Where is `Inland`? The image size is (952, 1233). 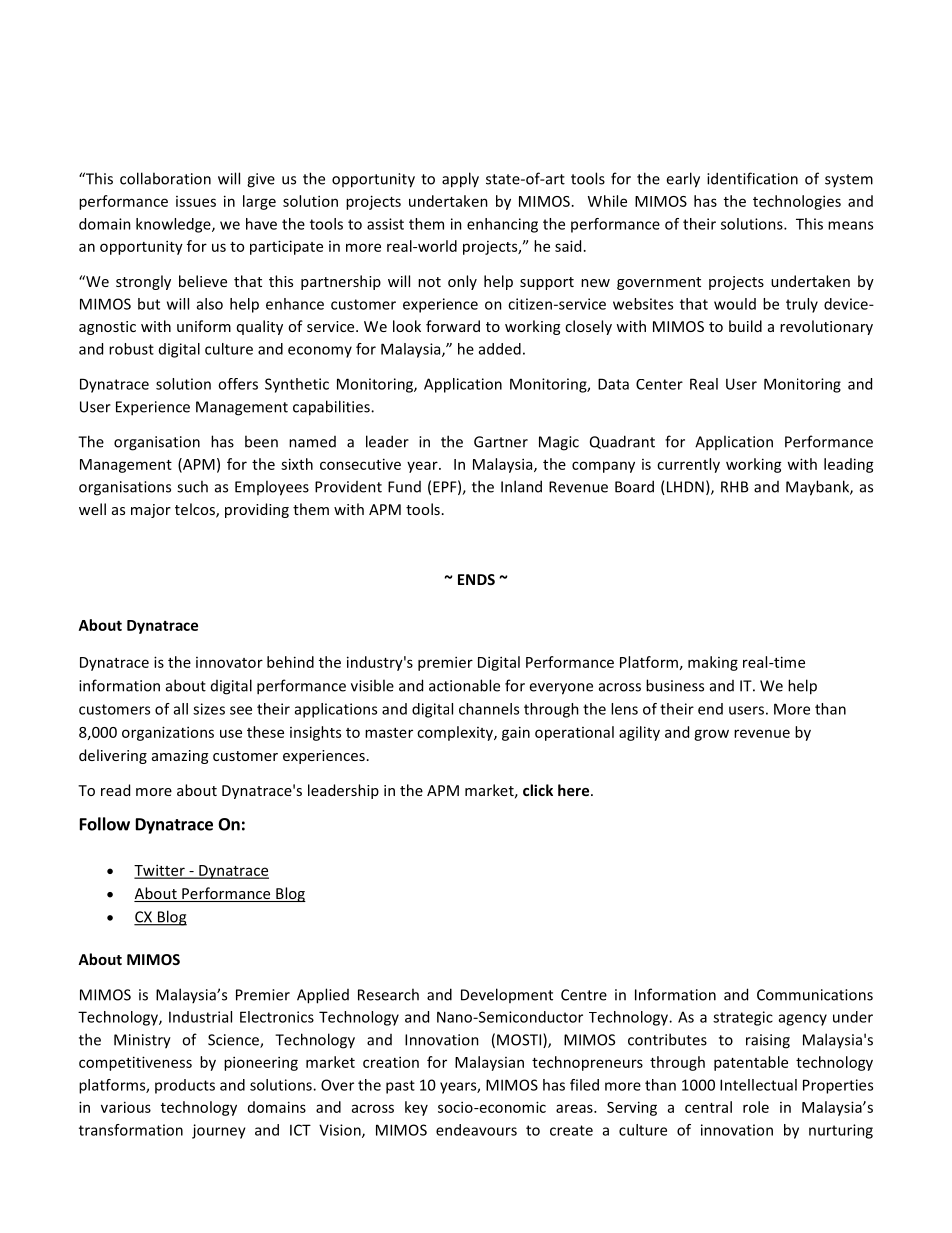 Inland is located at coordinates (521, 486).
